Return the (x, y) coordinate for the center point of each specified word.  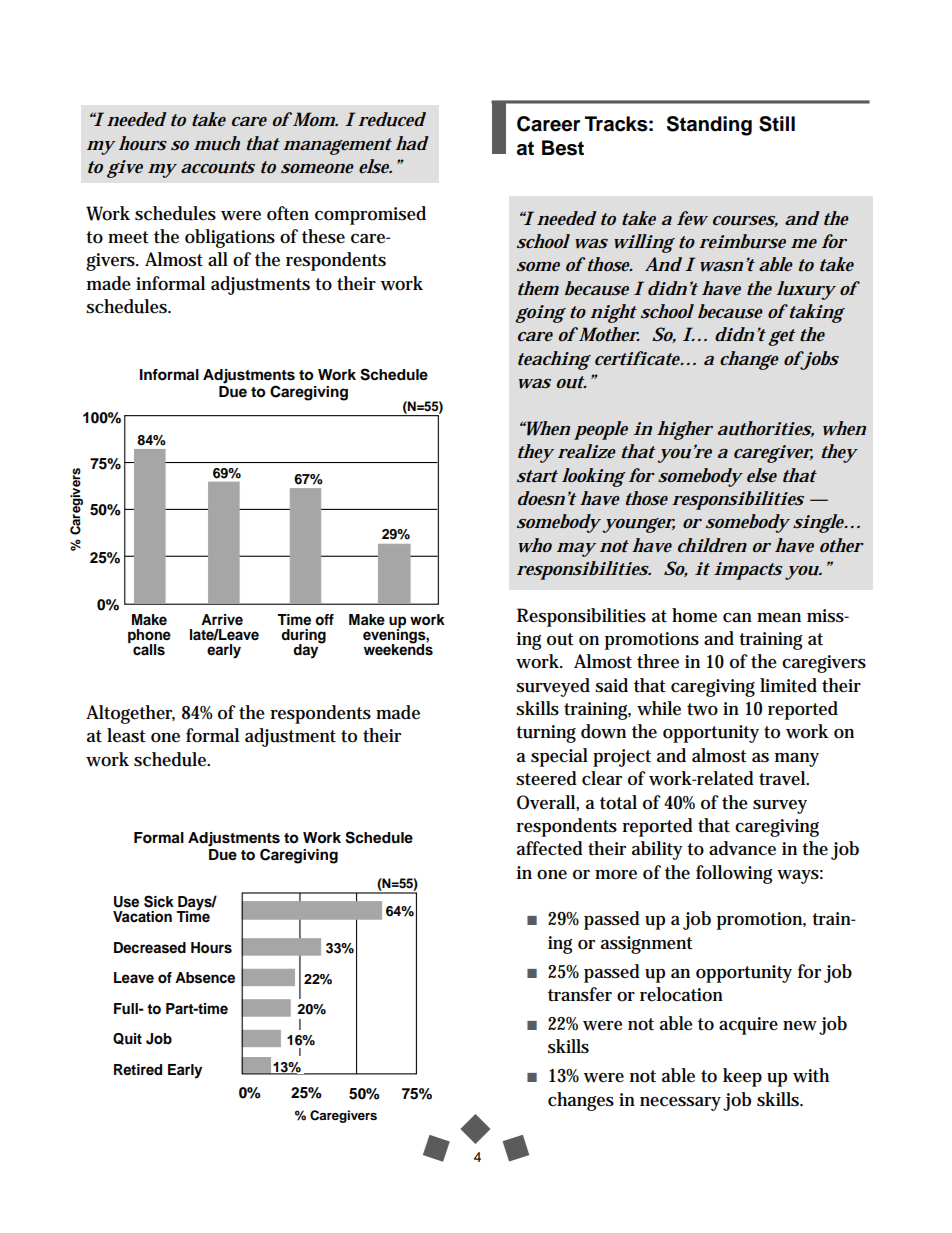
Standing (709, 126)
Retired (138, 1070)
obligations (230, 238)
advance (742, 848)
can (737, 618)
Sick (159, 901)
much (217, 143)
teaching (554, 360)
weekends (398, 649)
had (412, 143)
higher (685, 430)
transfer (580, 994)
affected (550, 848)
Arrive (222, 619)
